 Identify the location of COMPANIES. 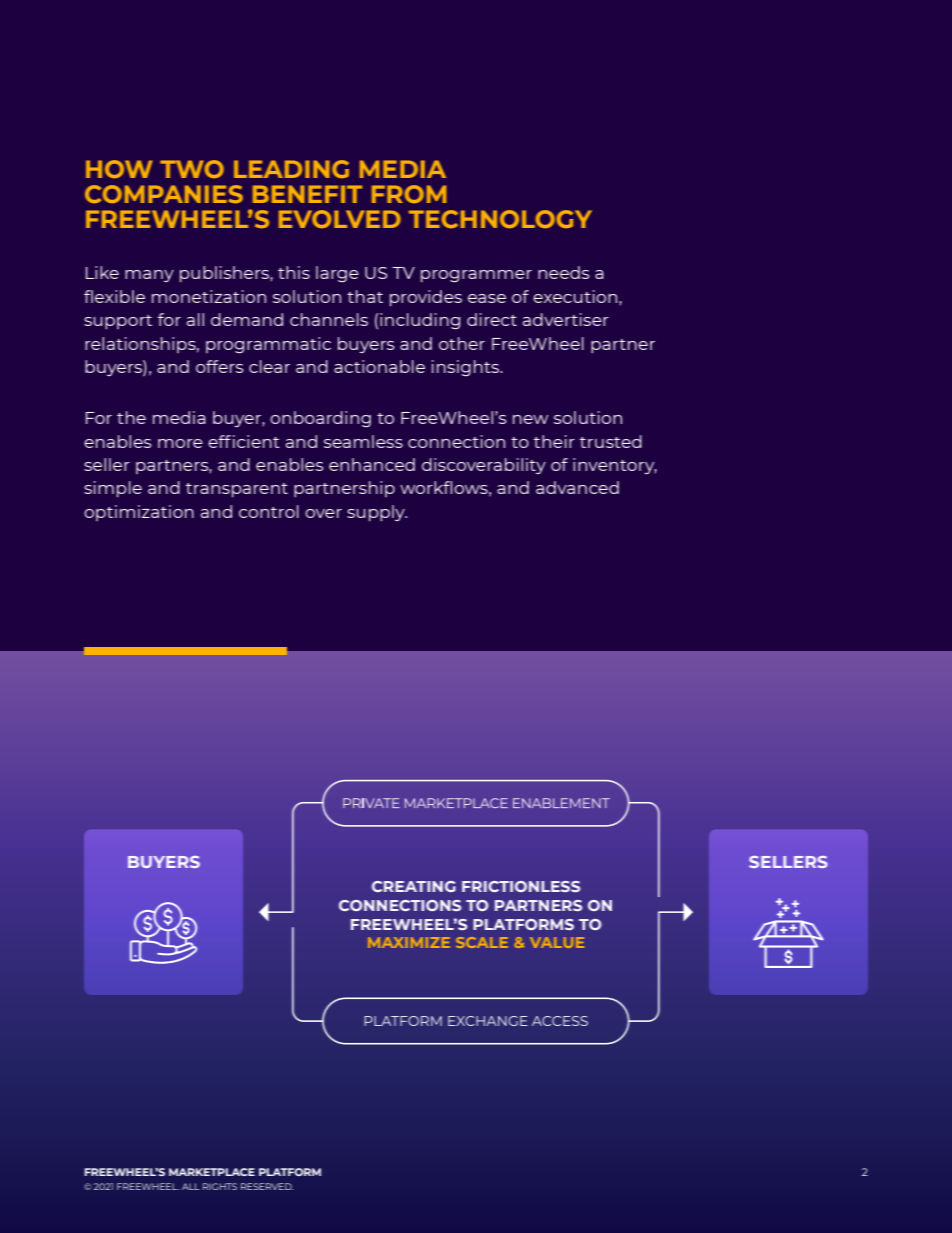
(164, 194).
